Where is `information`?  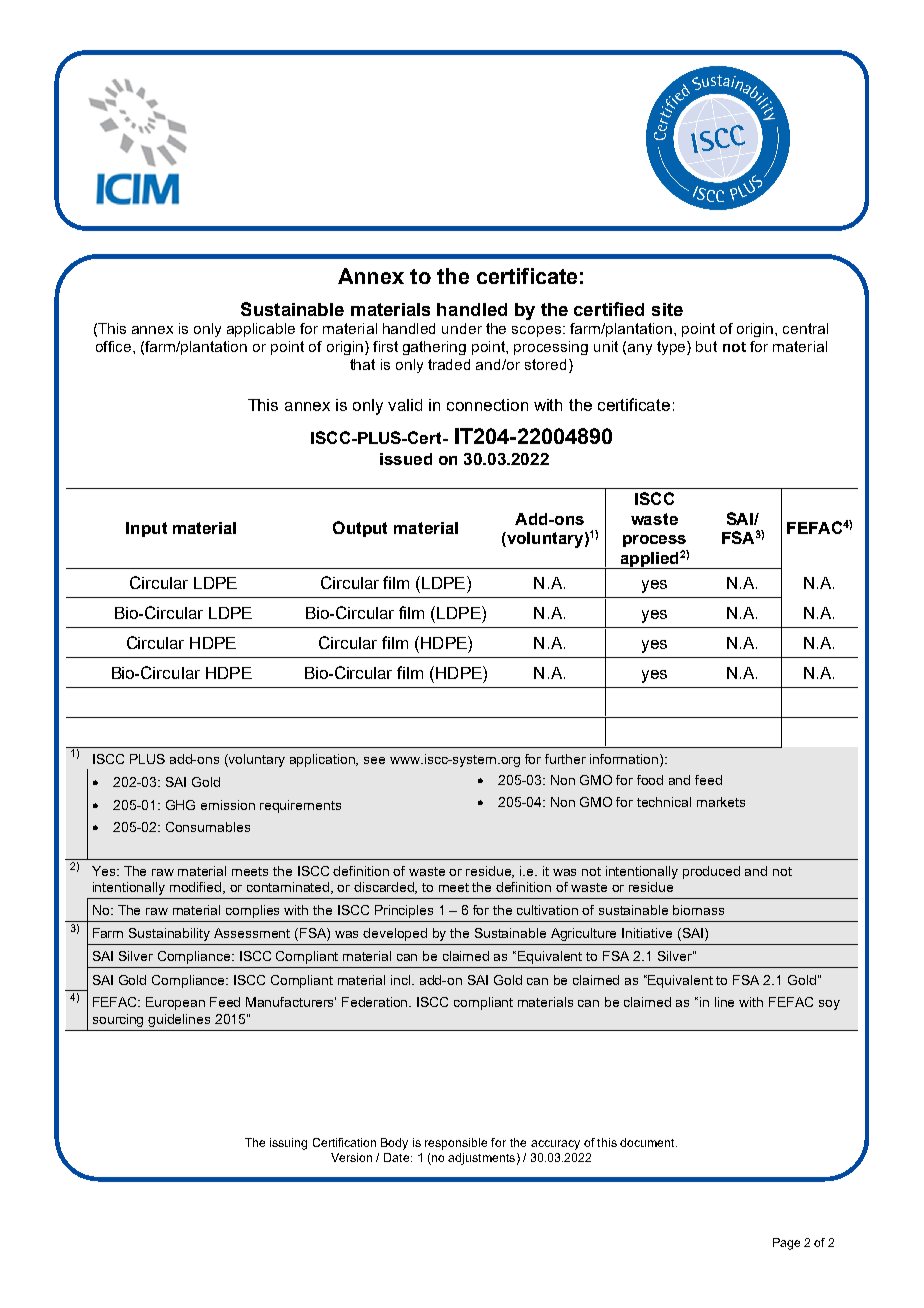
information is located at coordinates (625, 759).
